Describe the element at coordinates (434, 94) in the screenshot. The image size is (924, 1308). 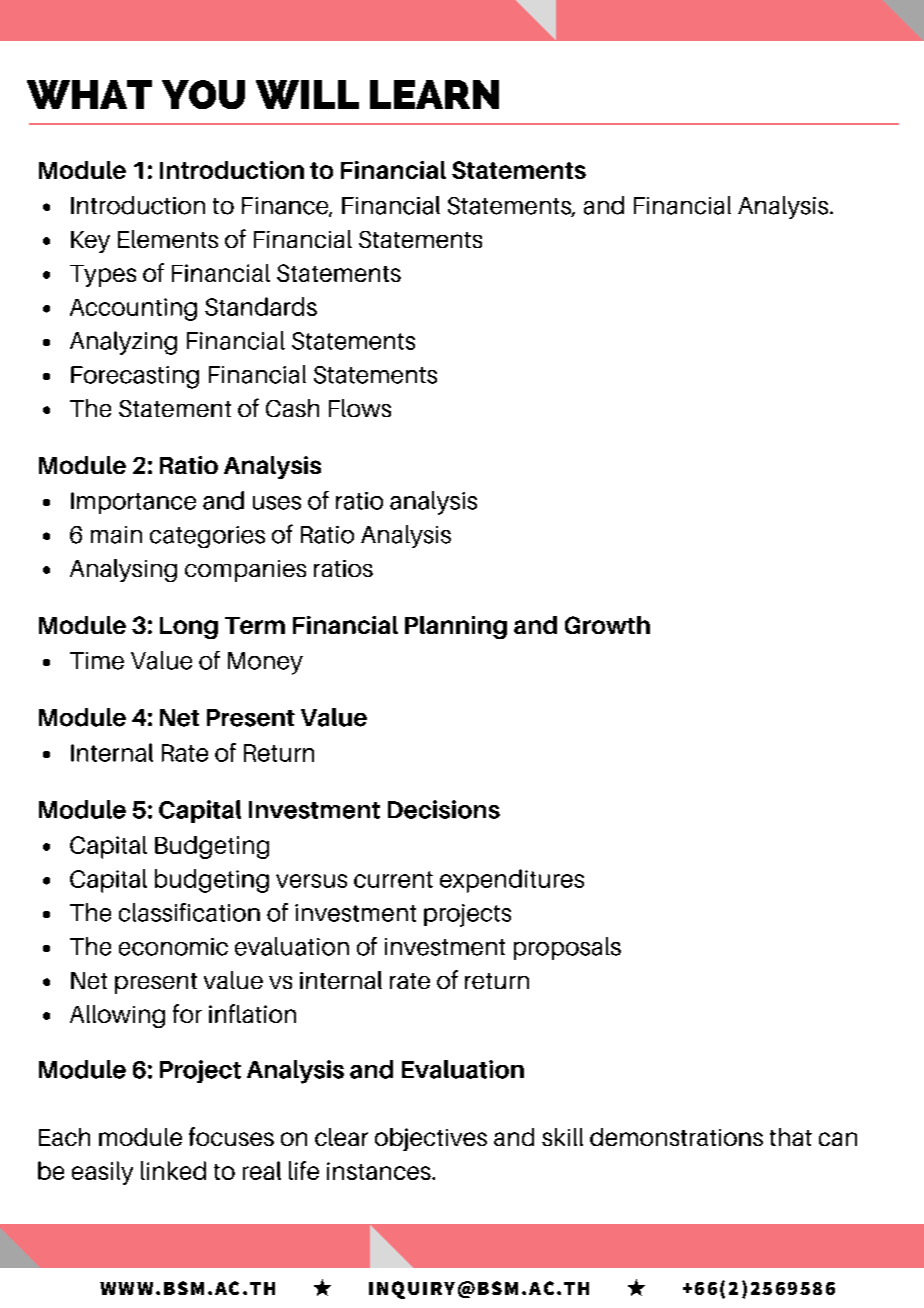
I see `LEARN` at that location.
